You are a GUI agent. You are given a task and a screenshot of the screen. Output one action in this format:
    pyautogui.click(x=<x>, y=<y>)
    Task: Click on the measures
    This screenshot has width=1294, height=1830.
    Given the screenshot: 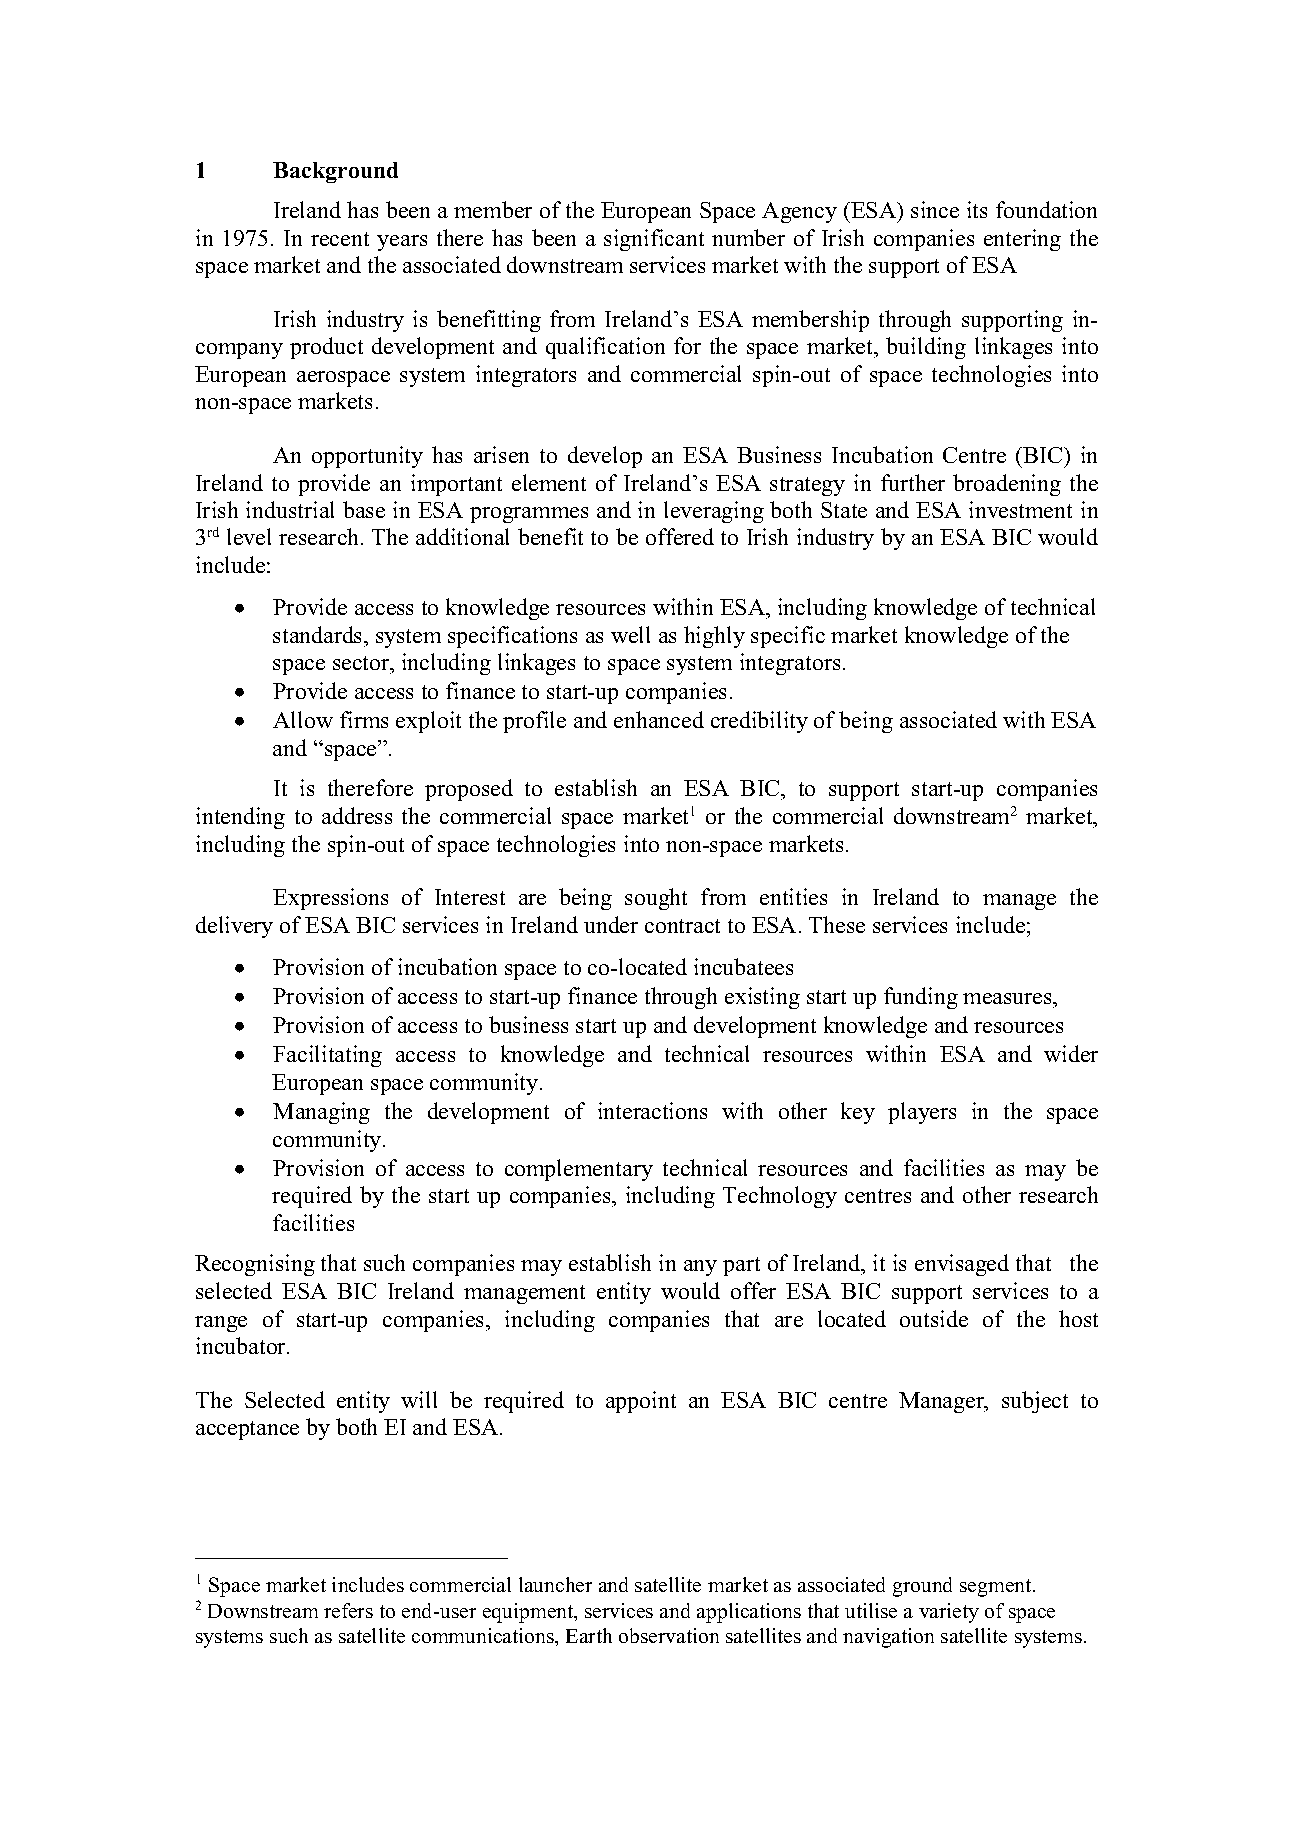 What is the action you would take?
    pyautogui.click(x=1008, y=998)
